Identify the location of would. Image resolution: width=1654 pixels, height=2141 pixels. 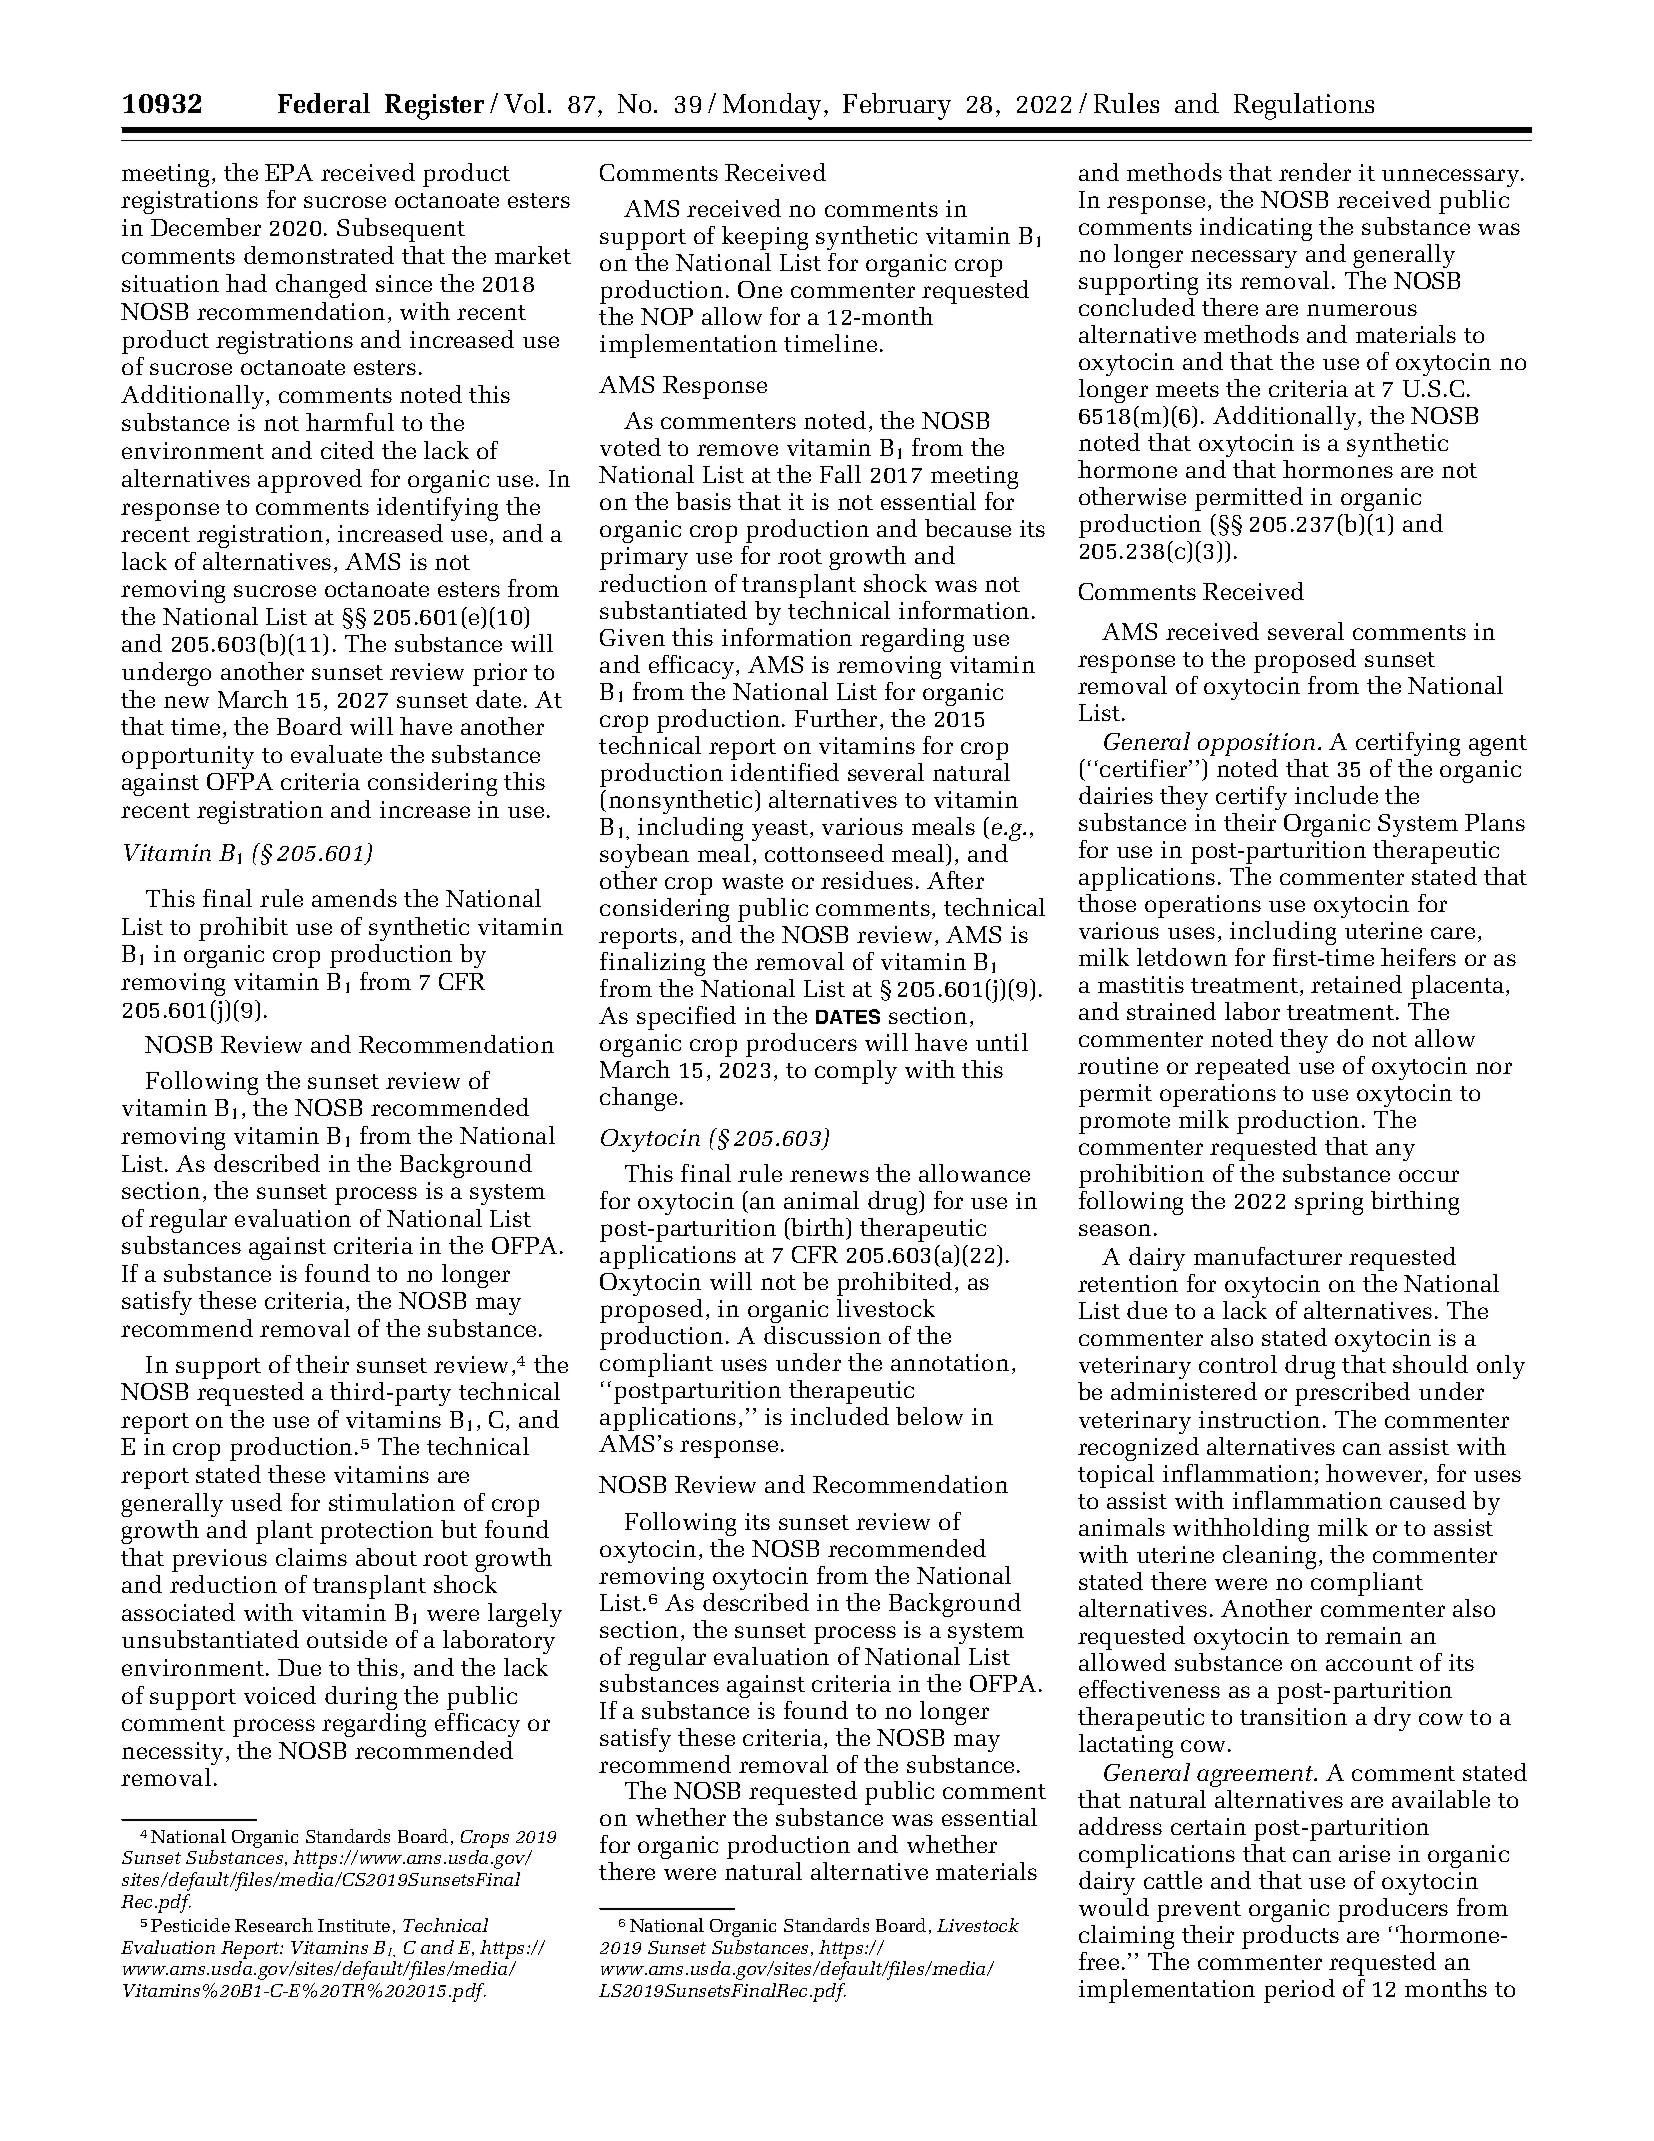
(1114, 1907).
